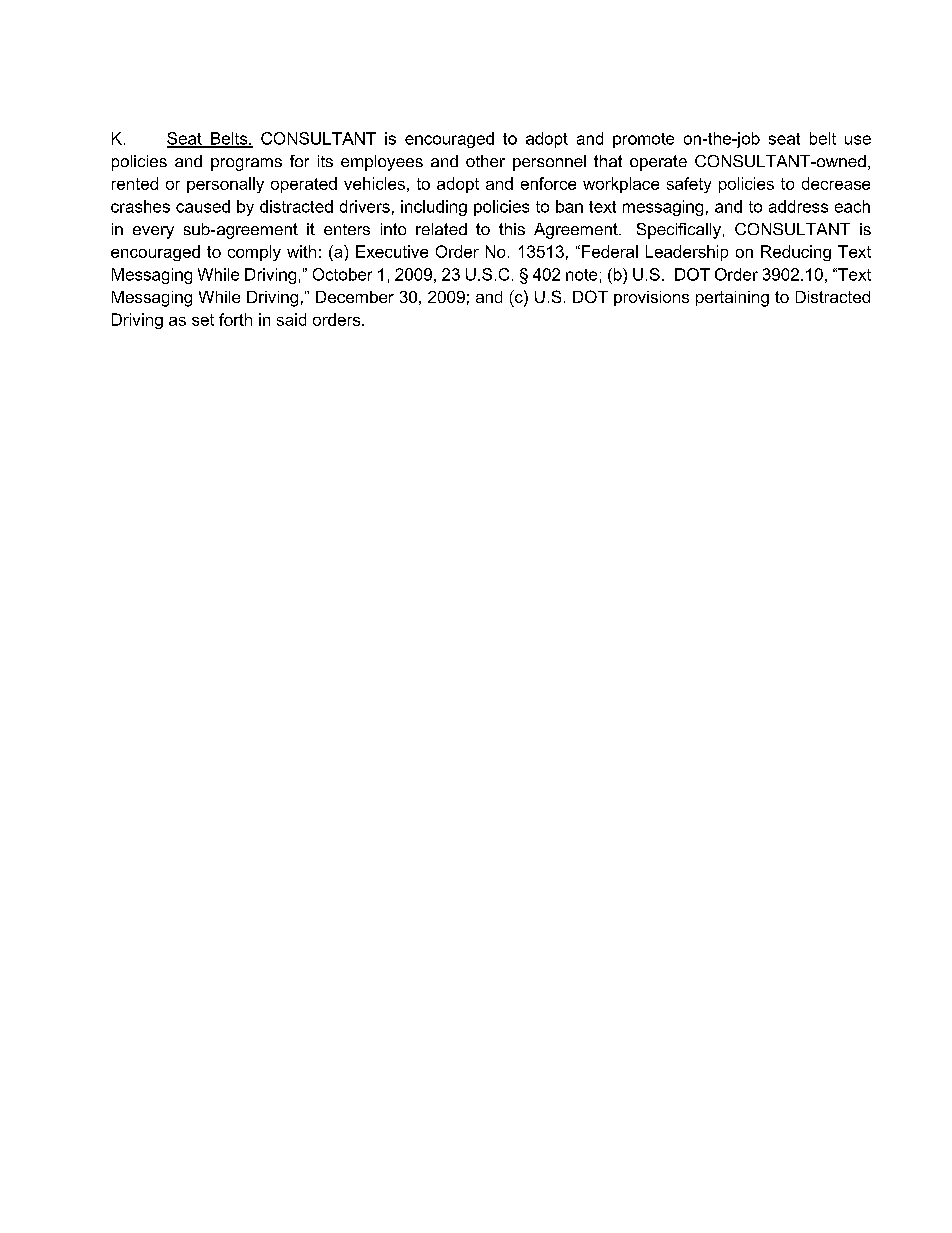 The image size is (952, 1233). Describe the element at coordinates (485, 161) in the screenshot. I see `other` at that location.
